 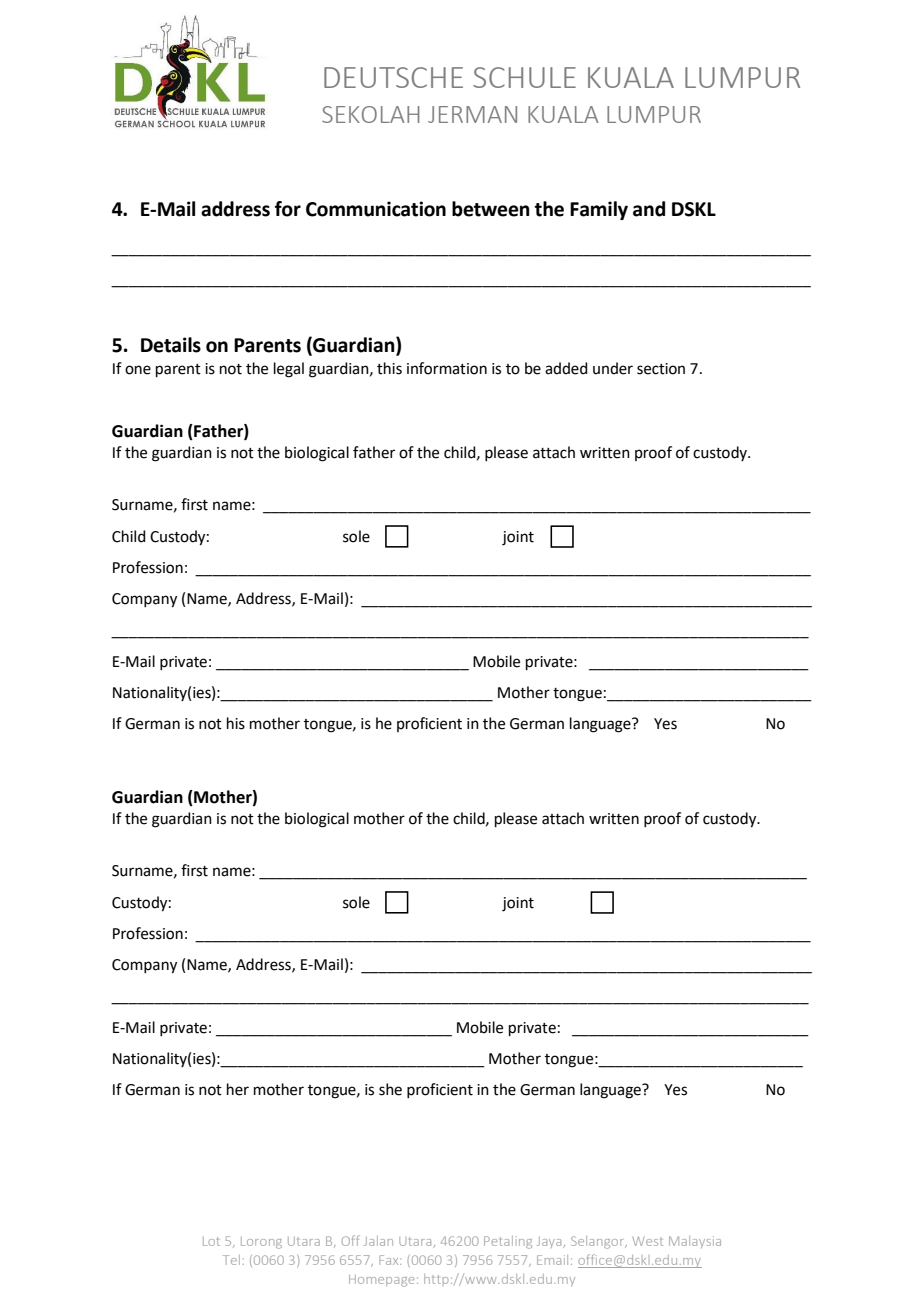 I want to click on Lot, so click(x=211, y=1241).
